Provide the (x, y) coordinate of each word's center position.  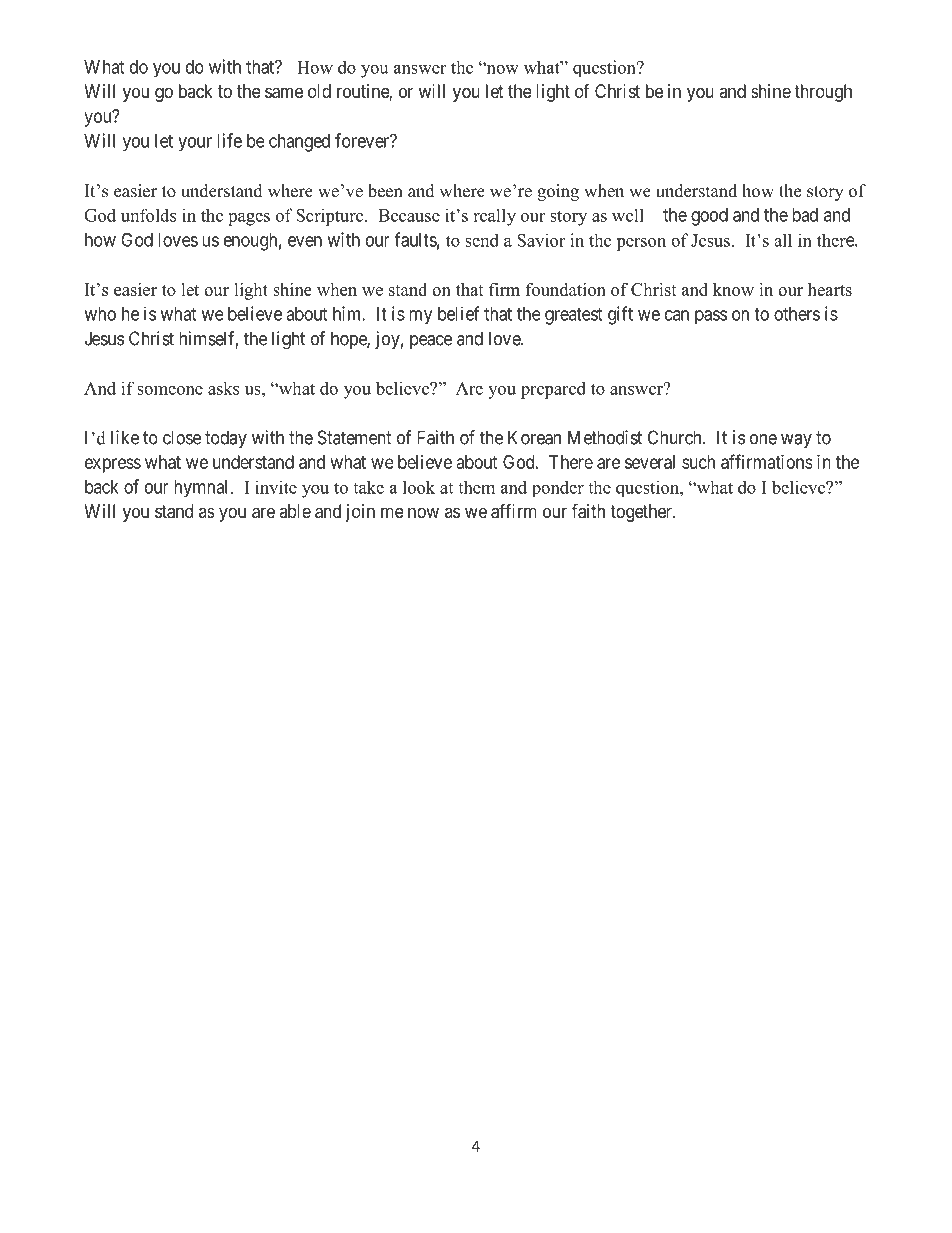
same (284, 93)
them (476, 487)
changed (299, 143)
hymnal (203, 489)
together (642, 513)
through (823, 93)
